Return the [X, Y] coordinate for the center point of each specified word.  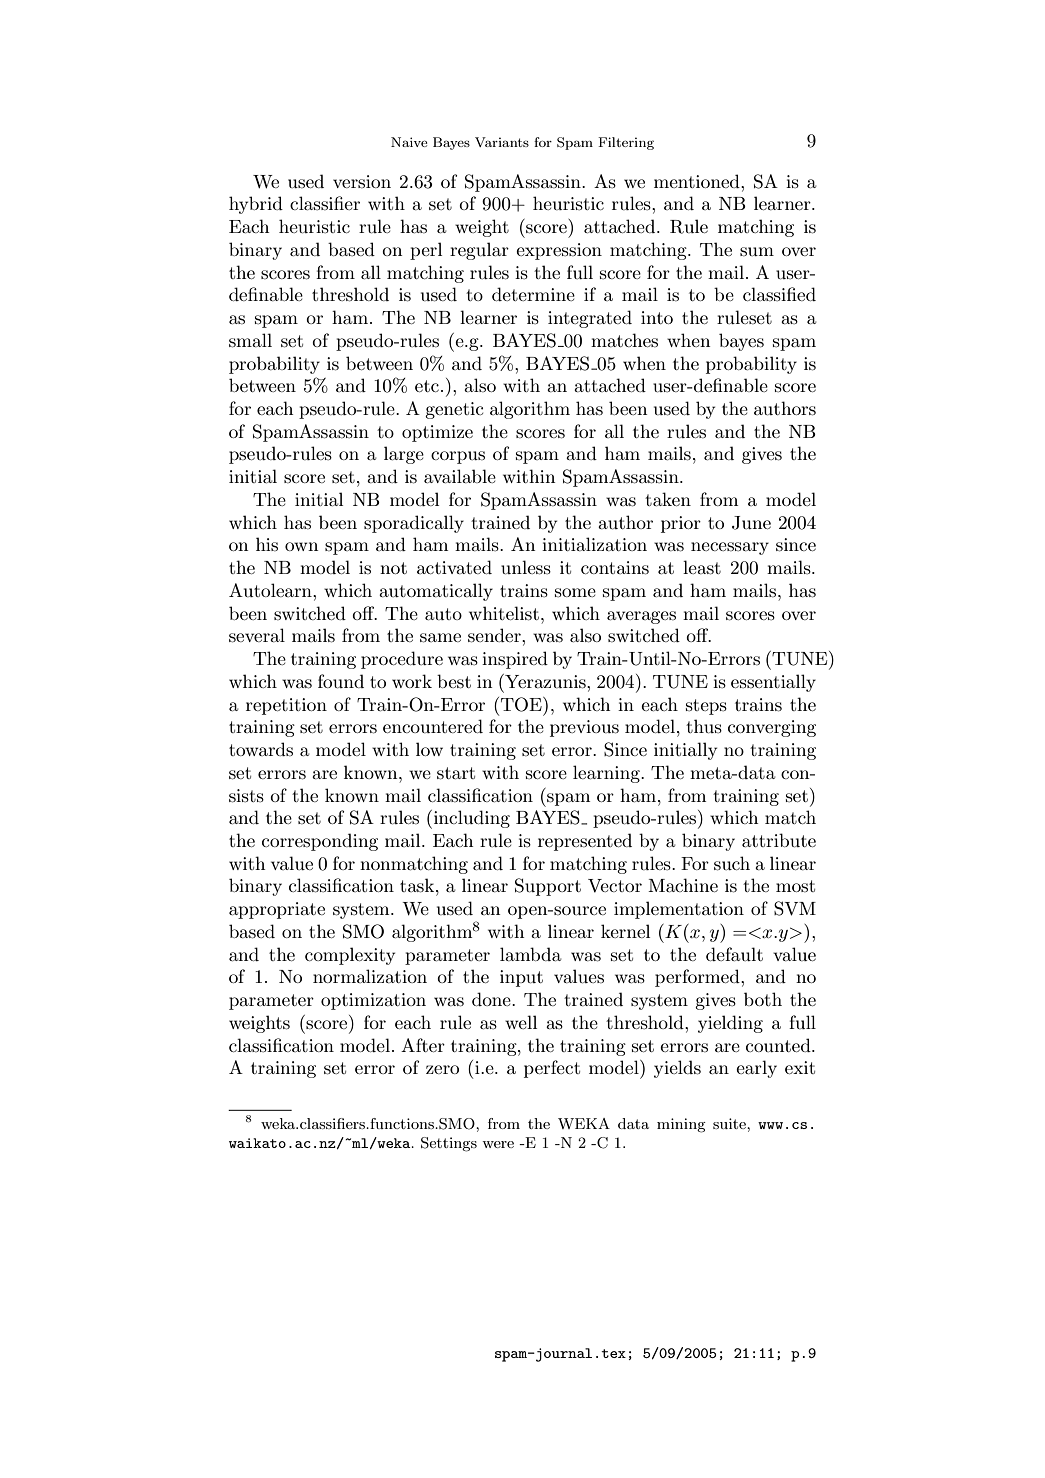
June [751, 523]
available [460, 476]
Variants [502, 142]
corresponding [320, 842]
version [362, 181]
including [472, 819]
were [498, 1144]
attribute [779, 840]
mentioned [698, 181]
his [267, 544]
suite [730, 1123]
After [423, 1045]
